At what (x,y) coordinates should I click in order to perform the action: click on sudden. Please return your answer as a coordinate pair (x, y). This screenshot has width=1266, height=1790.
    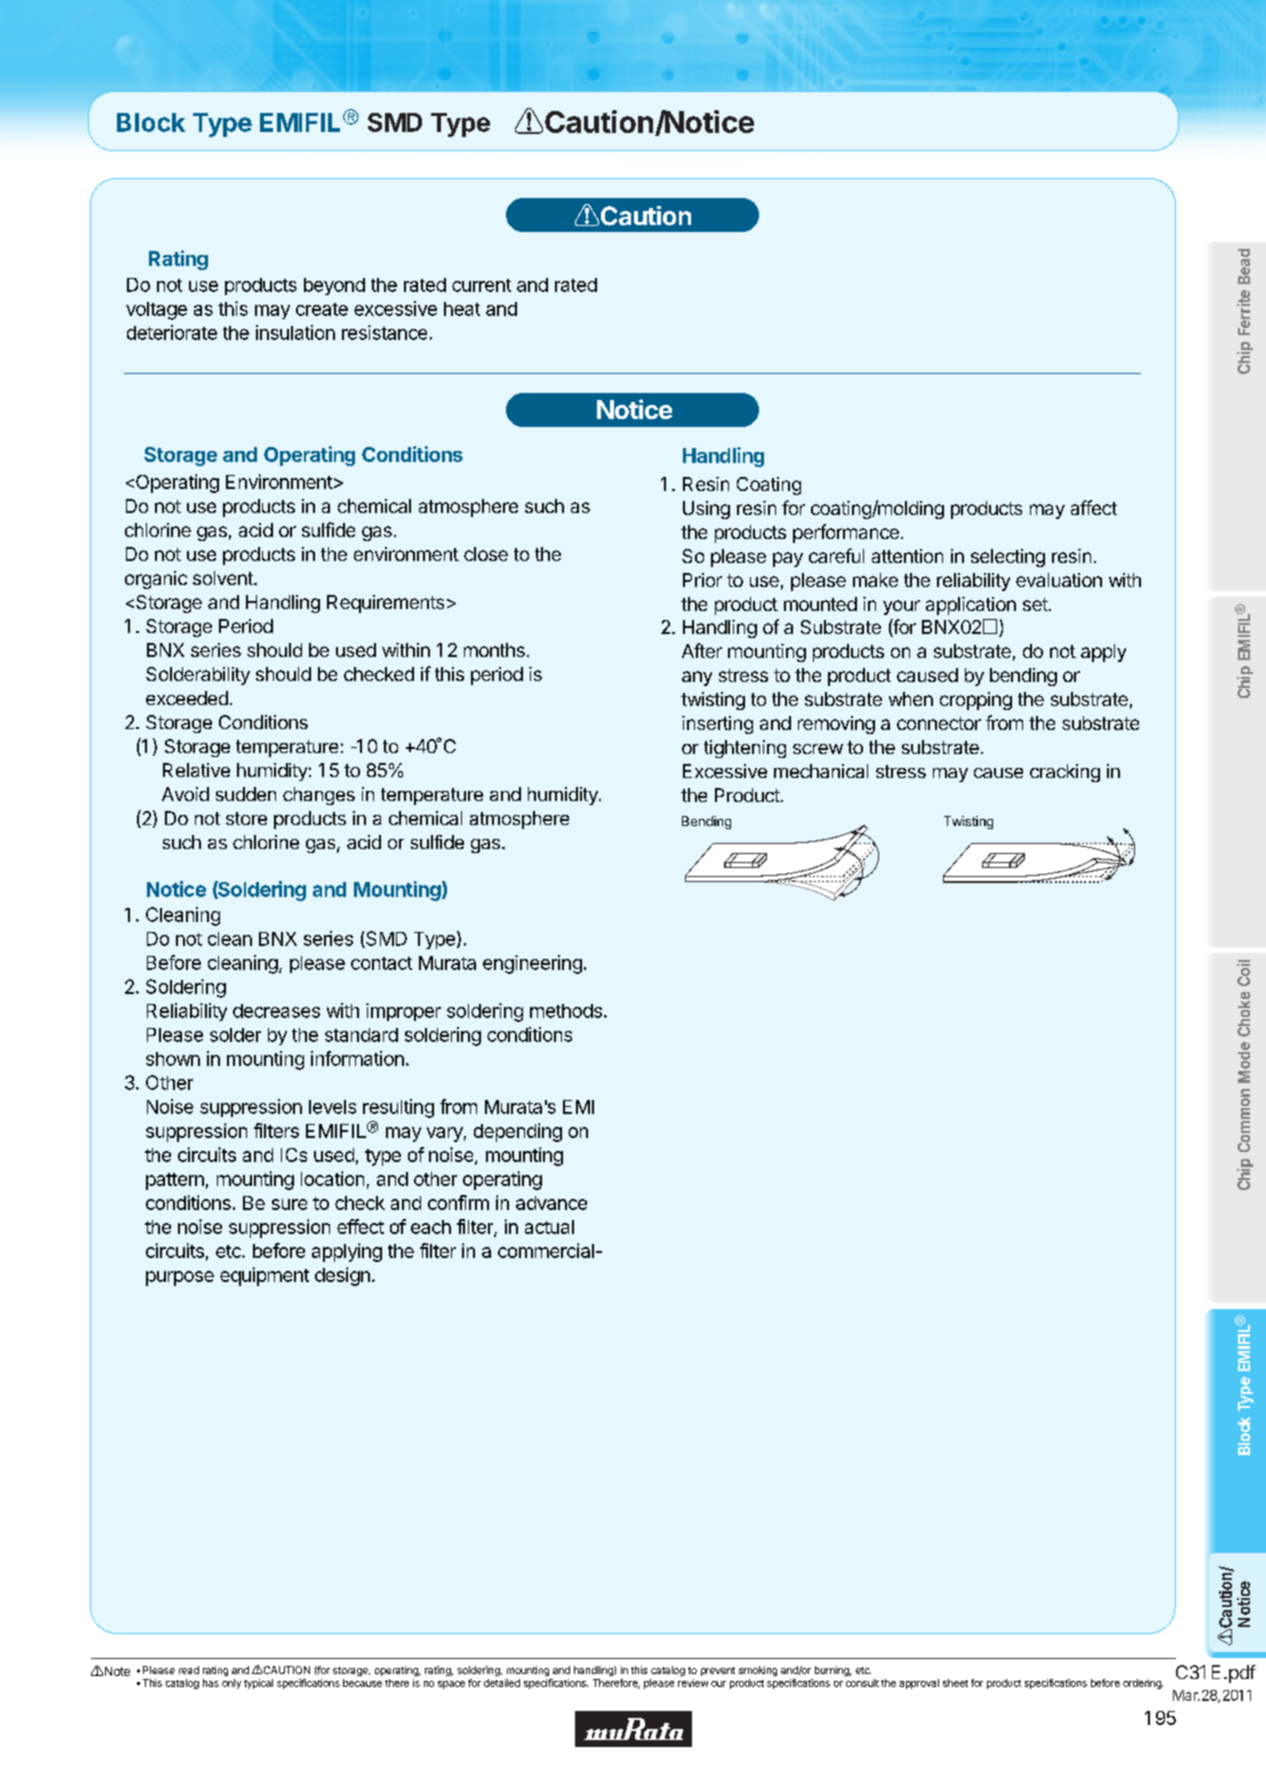
    Looking at the image, I should click on (246, 794).
